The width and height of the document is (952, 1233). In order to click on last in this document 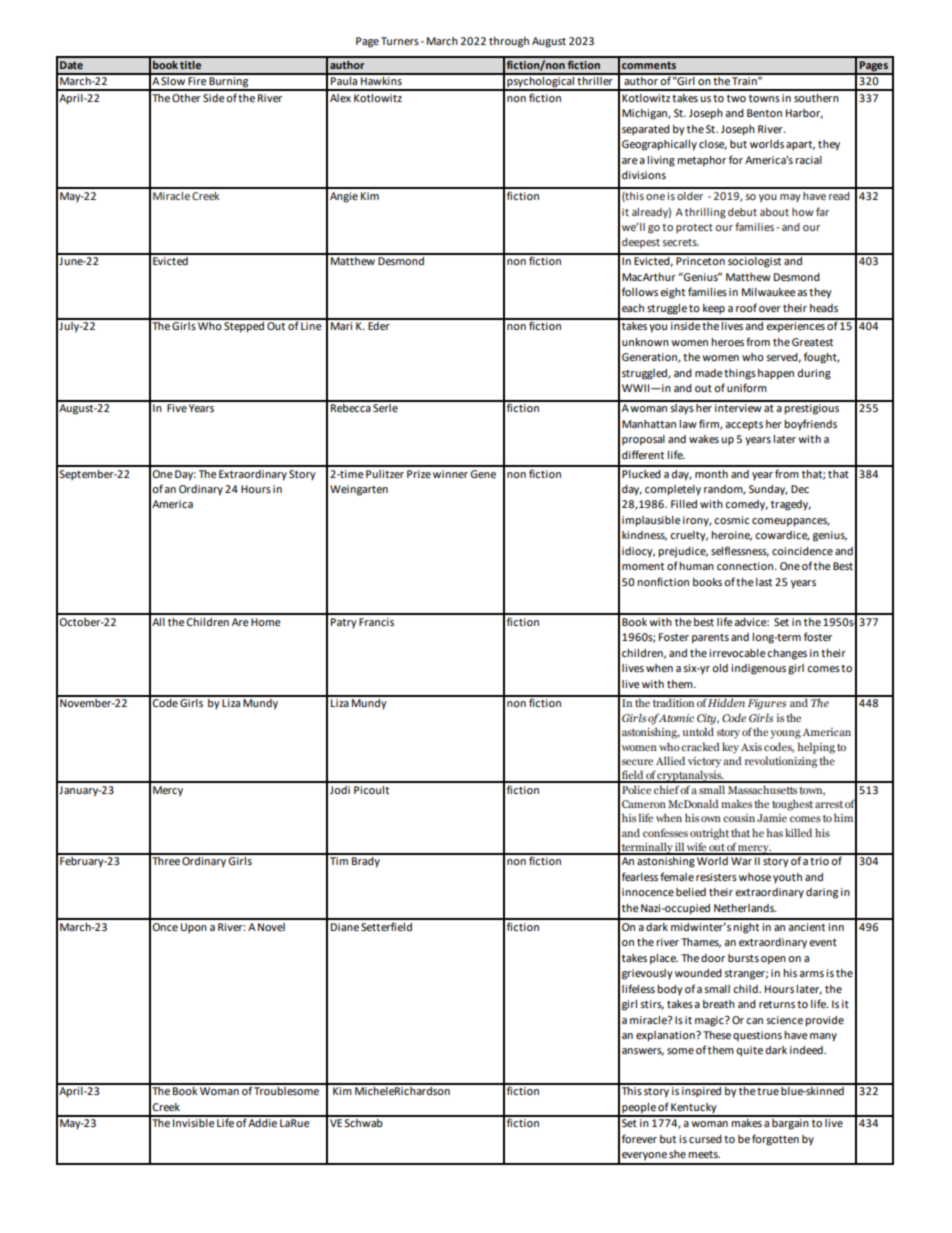, I will do `click(764, 582)`.
